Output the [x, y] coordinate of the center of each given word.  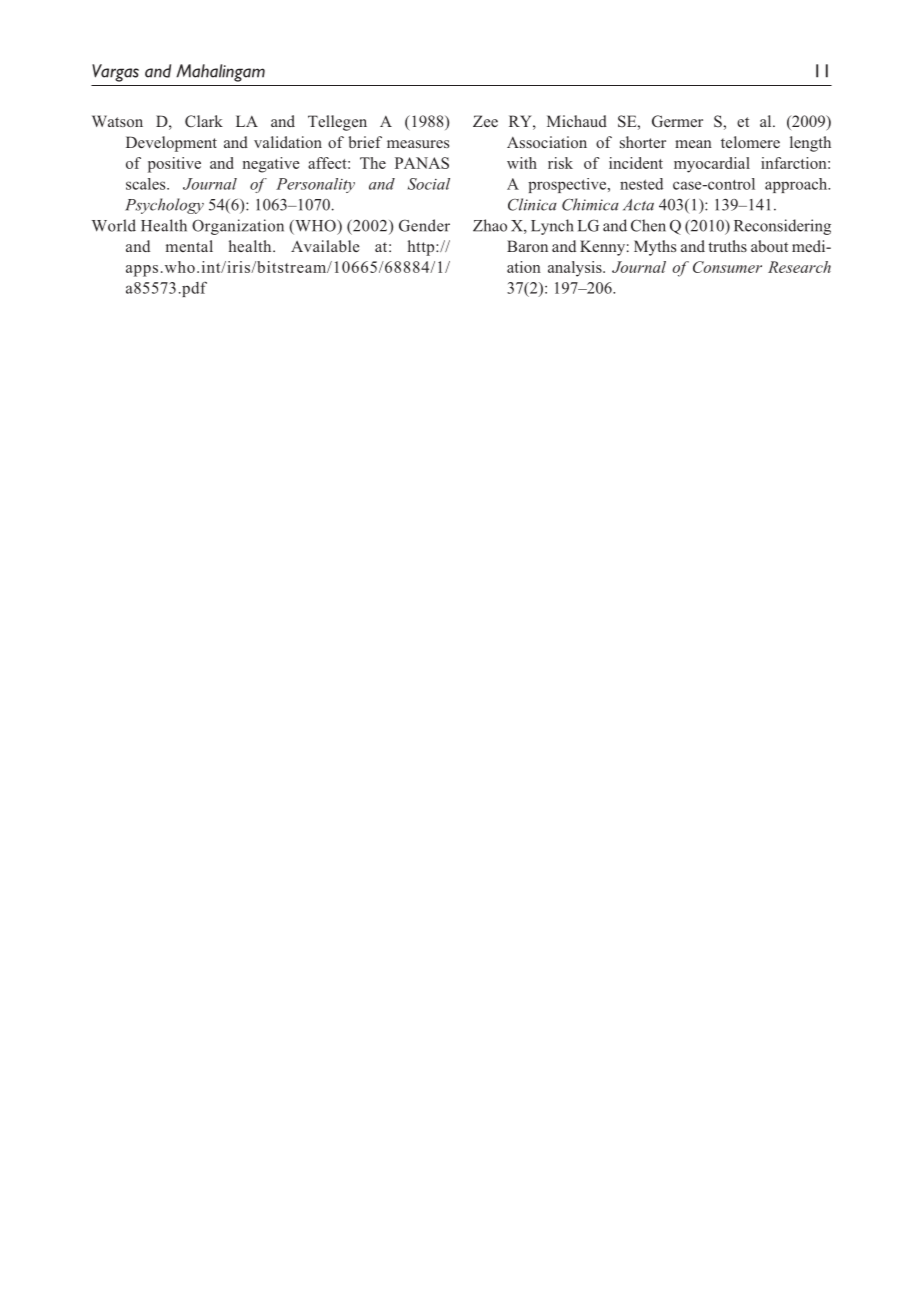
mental [189, 246]
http [422, 248]
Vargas [115, 73]
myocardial [712, 165]
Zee [485, 121]
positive [174, 165]
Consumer [727, 267]
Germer [677, 121]
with [522, 163]
